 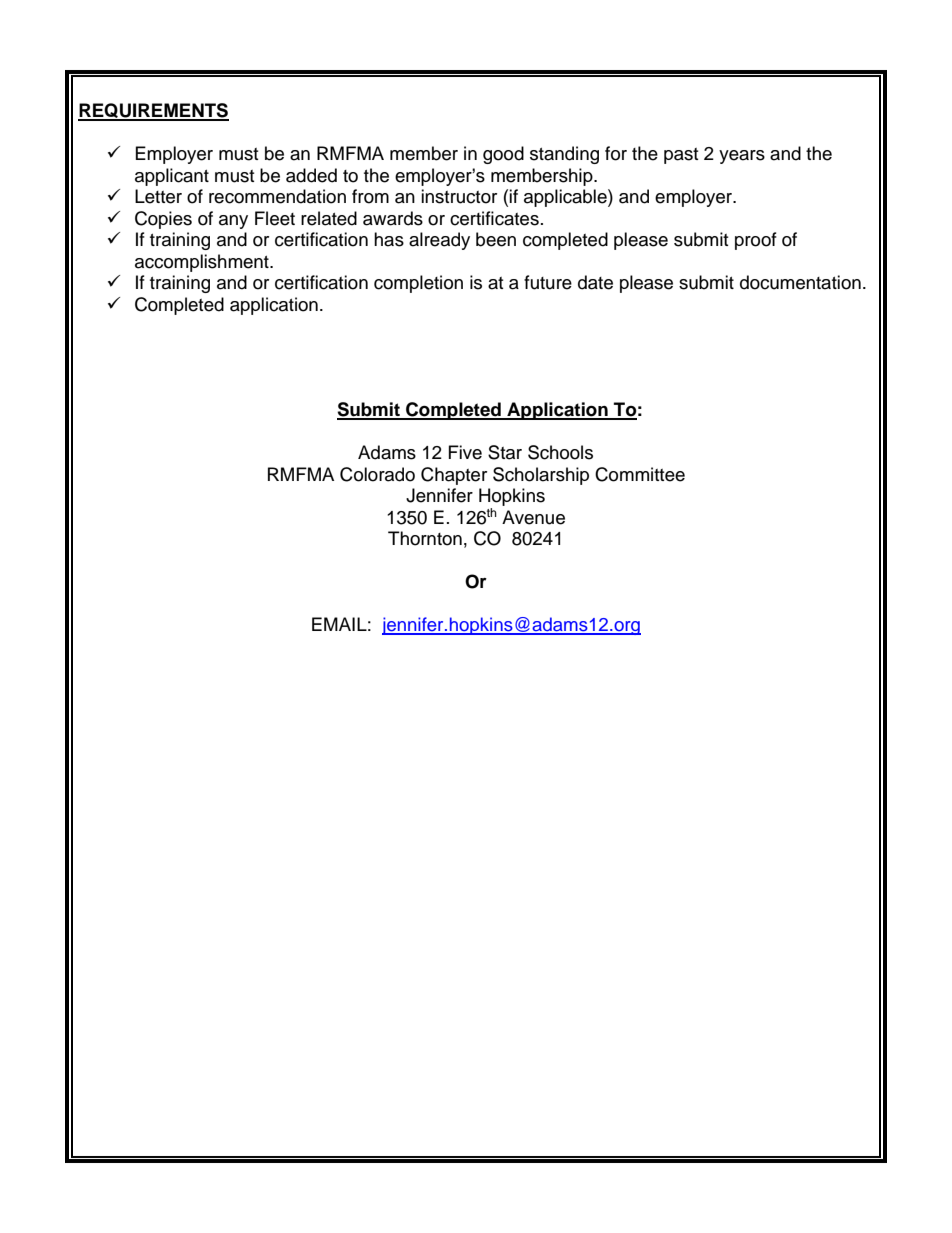 I want to click on completion, so click(x=418, y=284).
